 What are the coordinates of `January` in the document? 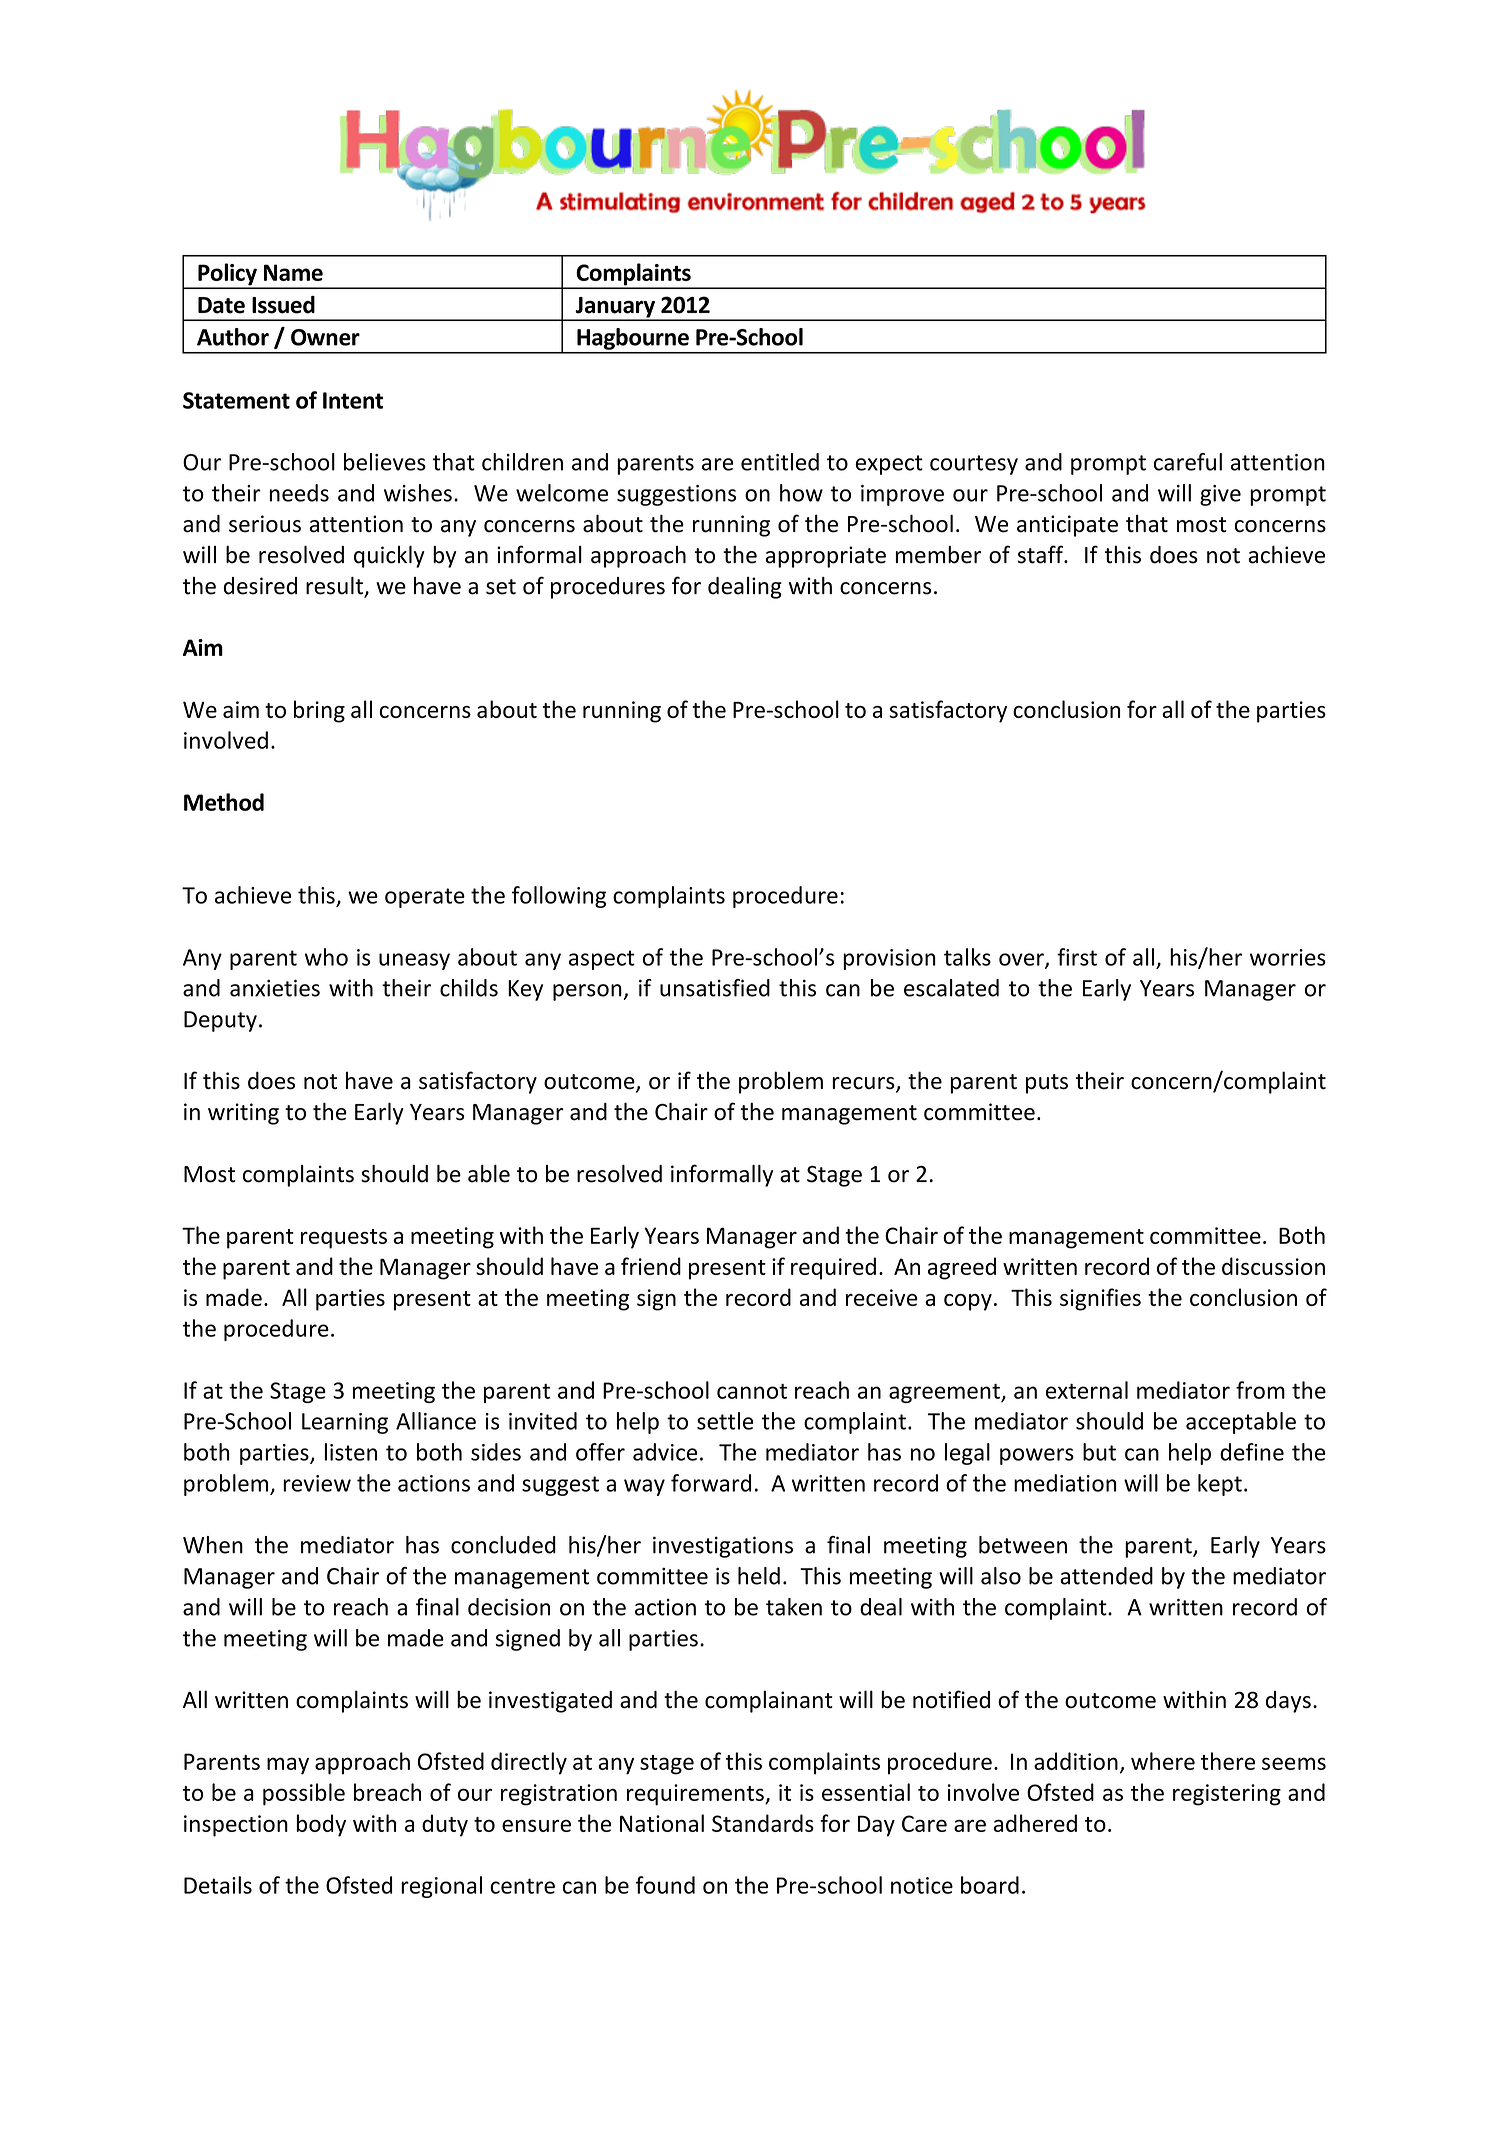 It's located at (615, 308).
